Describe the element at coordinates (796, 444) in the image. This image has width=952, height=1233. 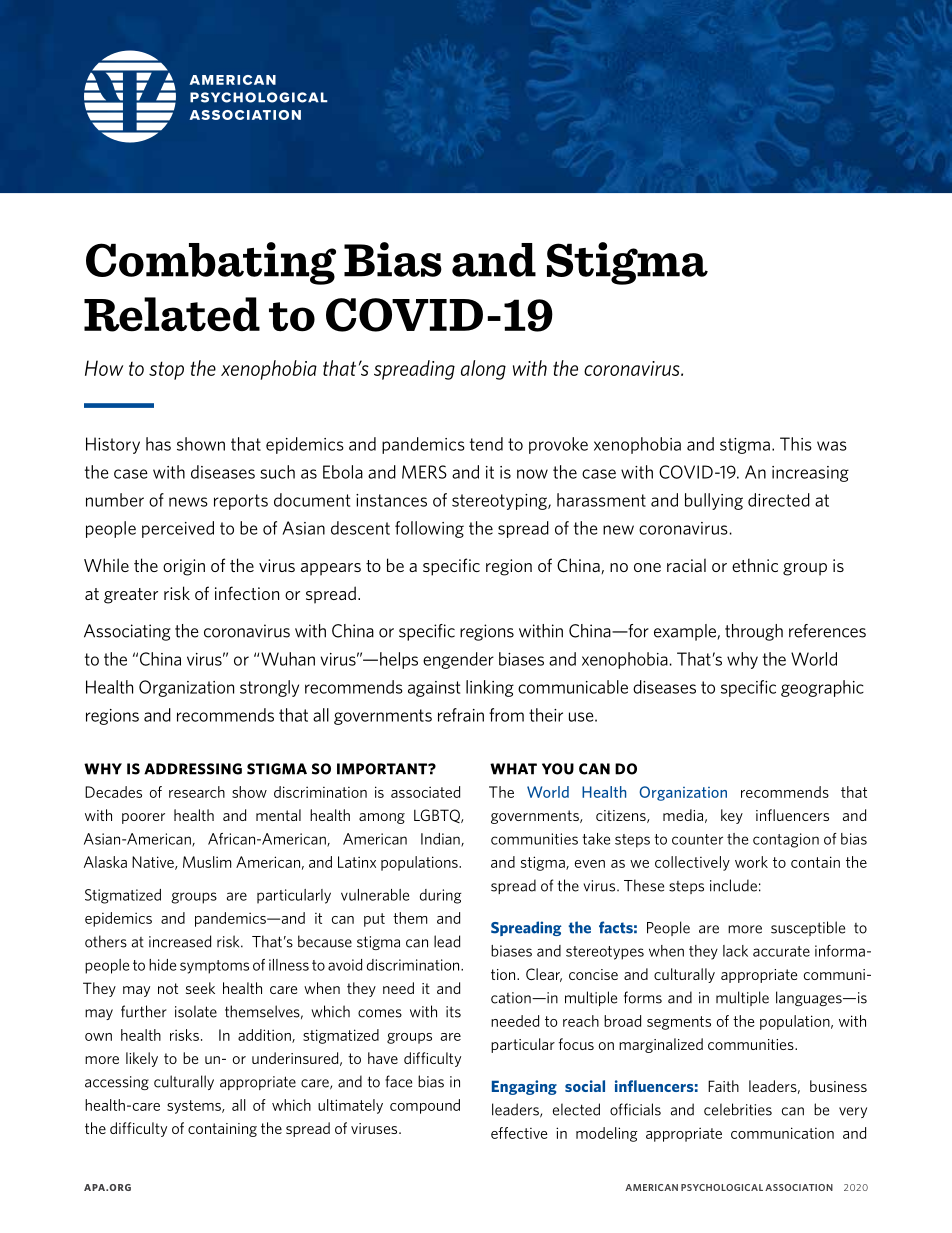
I see `This` at that location.
